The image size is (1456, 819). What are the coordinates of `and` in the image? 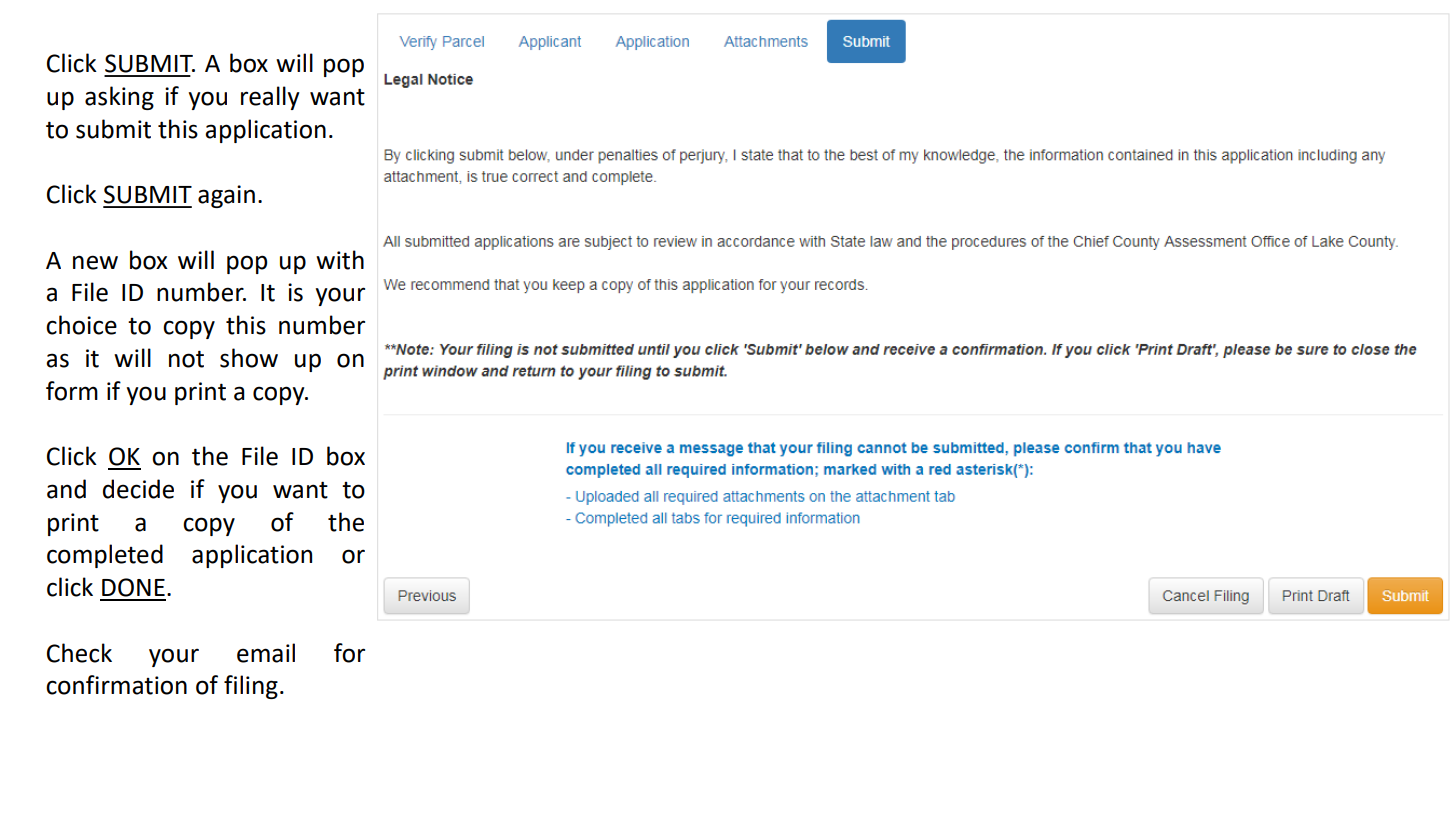 It's located at (66, 489).
